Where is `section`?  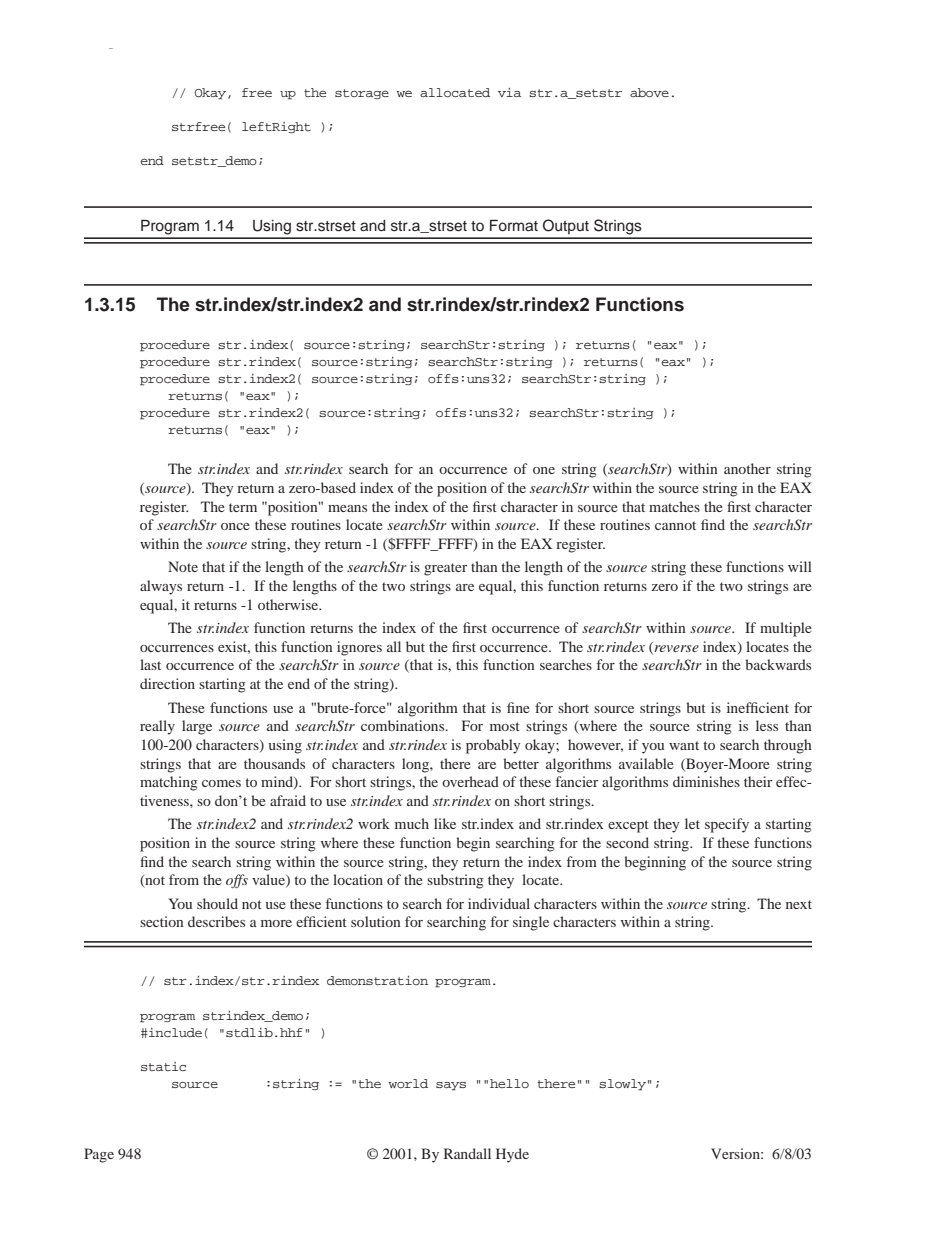
section is located at coordinates (162, 921).
